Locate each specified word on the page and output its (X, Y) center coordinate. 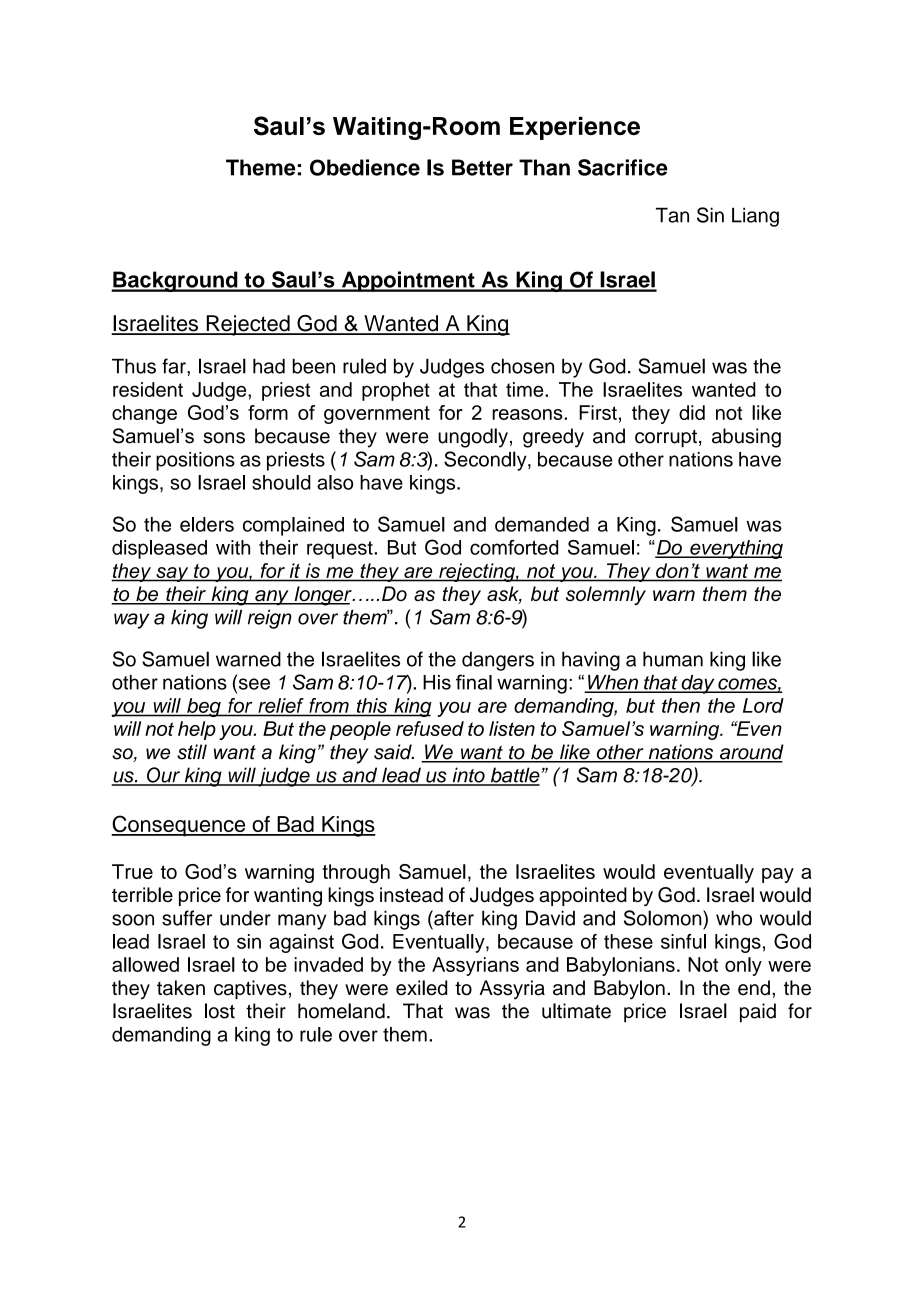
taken (181, 988)
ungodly (473, 438)
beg (204, 707)
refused (430, 728)
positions (195, 461)
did (692, 412)
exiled (421, 988)
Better (482, 167)
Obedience (365, 167)
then (681, 705)
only (743, 966)
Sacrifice (623, 167)
